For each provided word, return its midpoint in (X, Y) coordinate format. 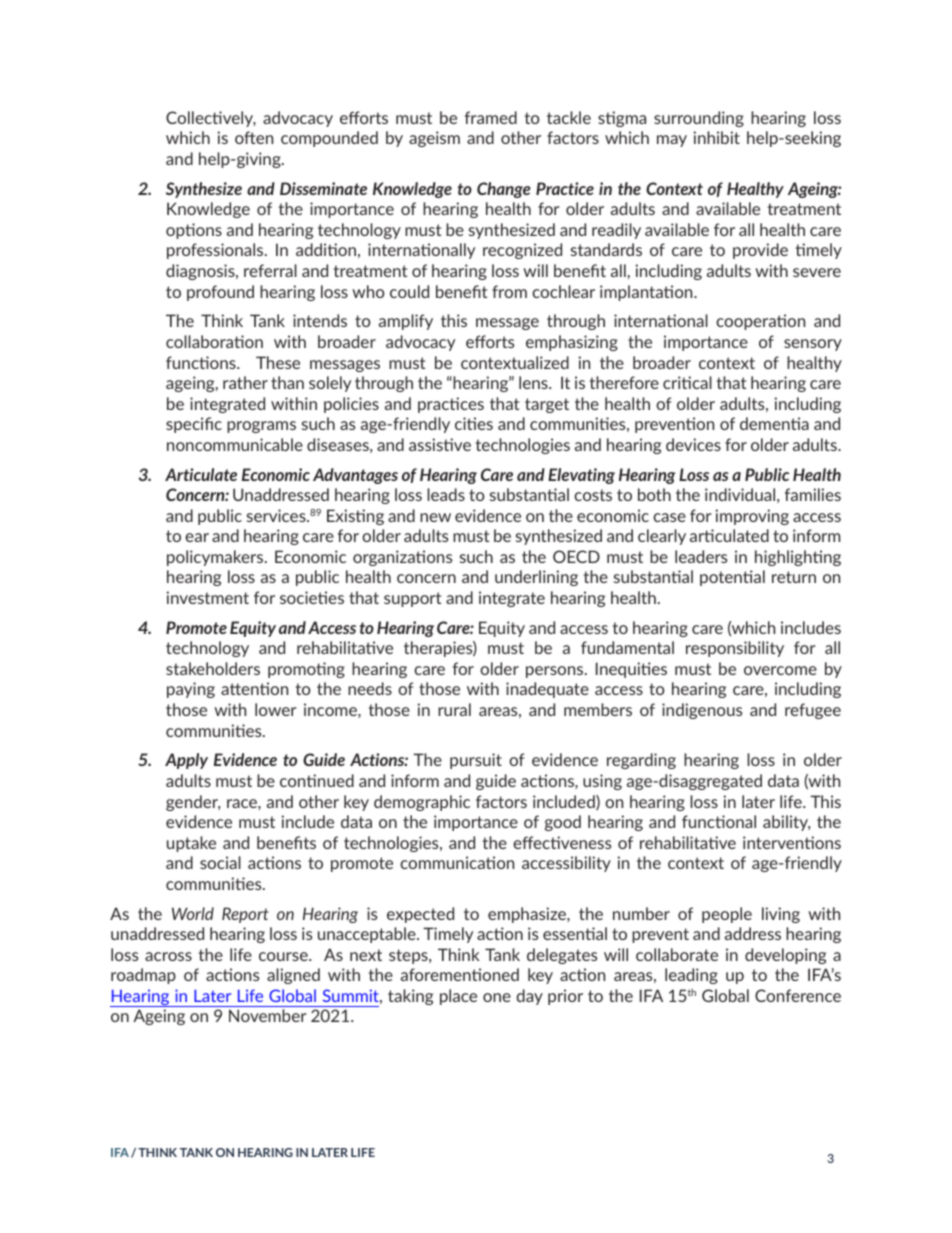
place (458, 997)
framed (491, 117)
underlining (536, 578)
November (267, 1015)
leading (691, 976)
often (254, 137)
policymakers (216, 558)
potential (732, 578)
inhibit (716, 137)
